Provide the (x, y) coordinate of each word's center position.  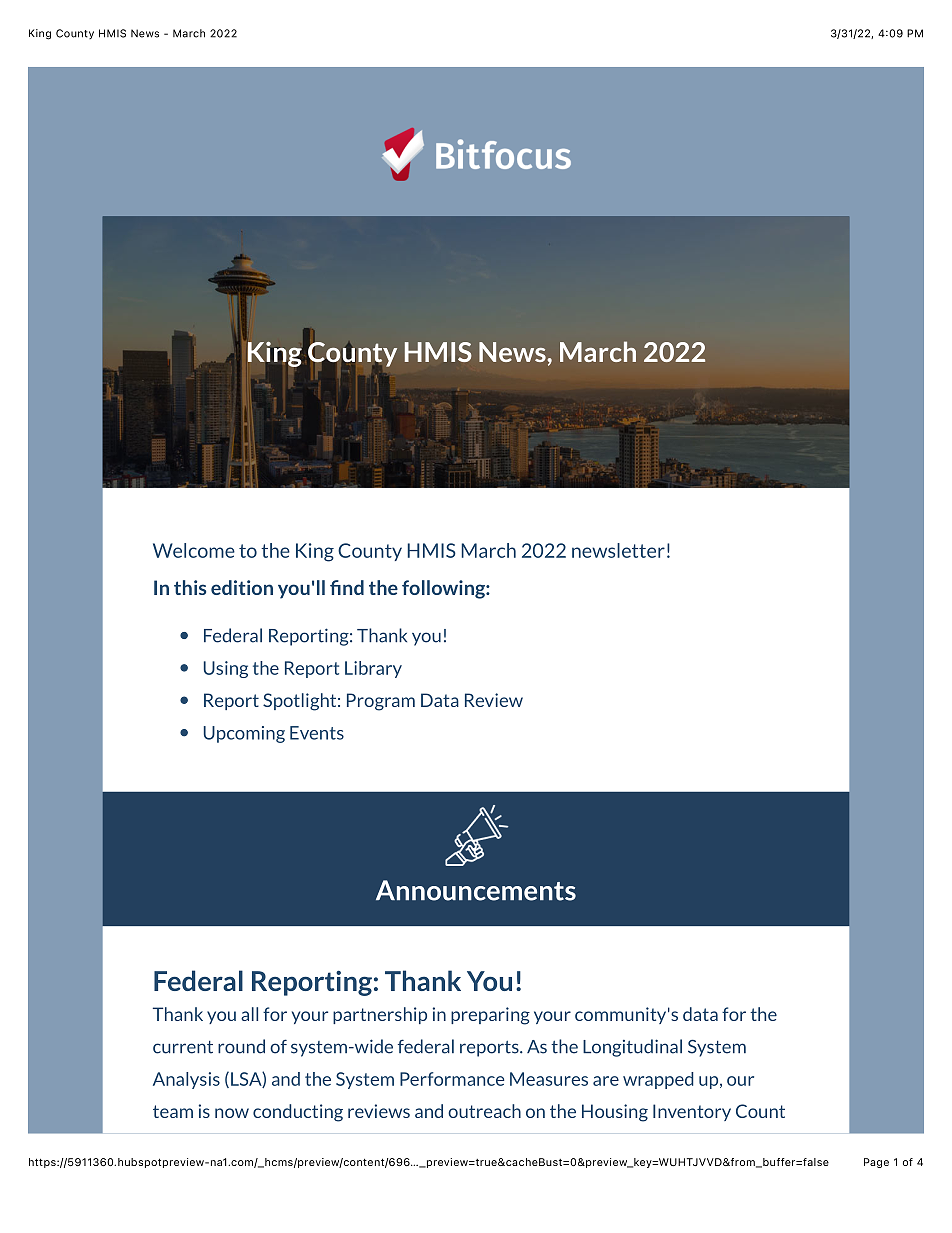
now (232, 1113)
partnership (380, 1015)
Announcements (476, 890)
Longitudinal (632, 1048)
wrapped (658, 1080)
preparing (490, 1016)
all (249, 1014)
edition (242, 587)
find (347, 587)
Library (373, 669)
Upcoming (244, 734)
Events (317, 733)
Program (381, 702)
